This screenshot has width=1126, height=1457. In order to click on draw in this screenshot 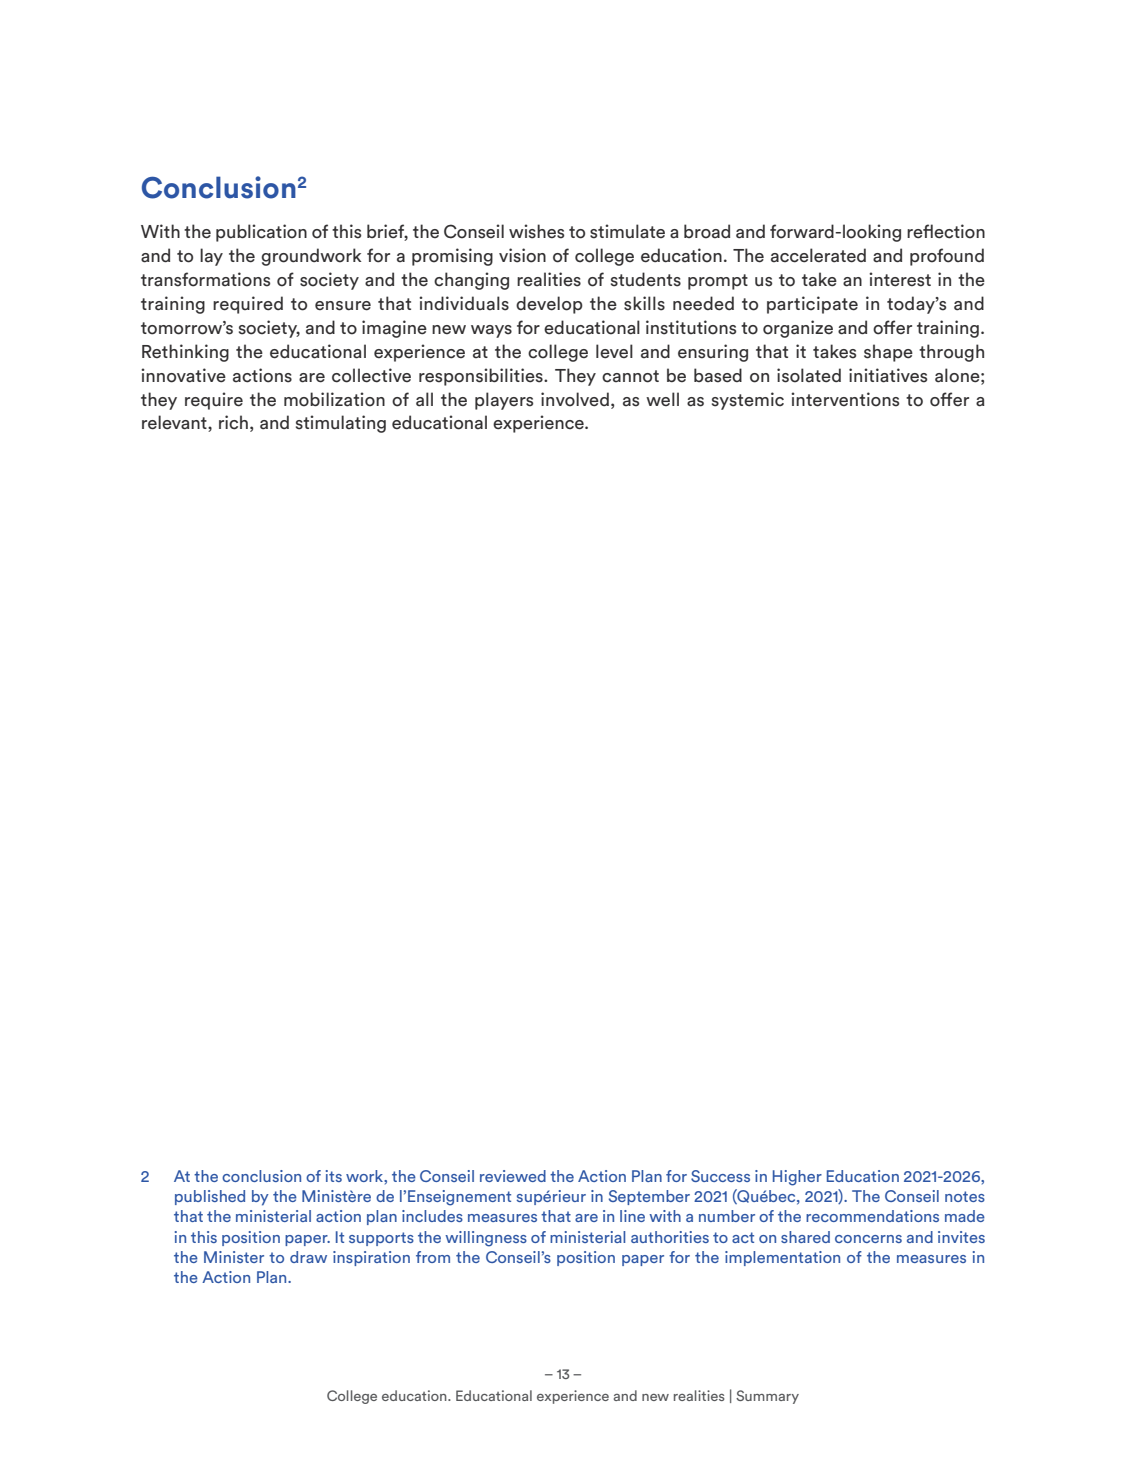, I will do `click(308, 1257)`.
